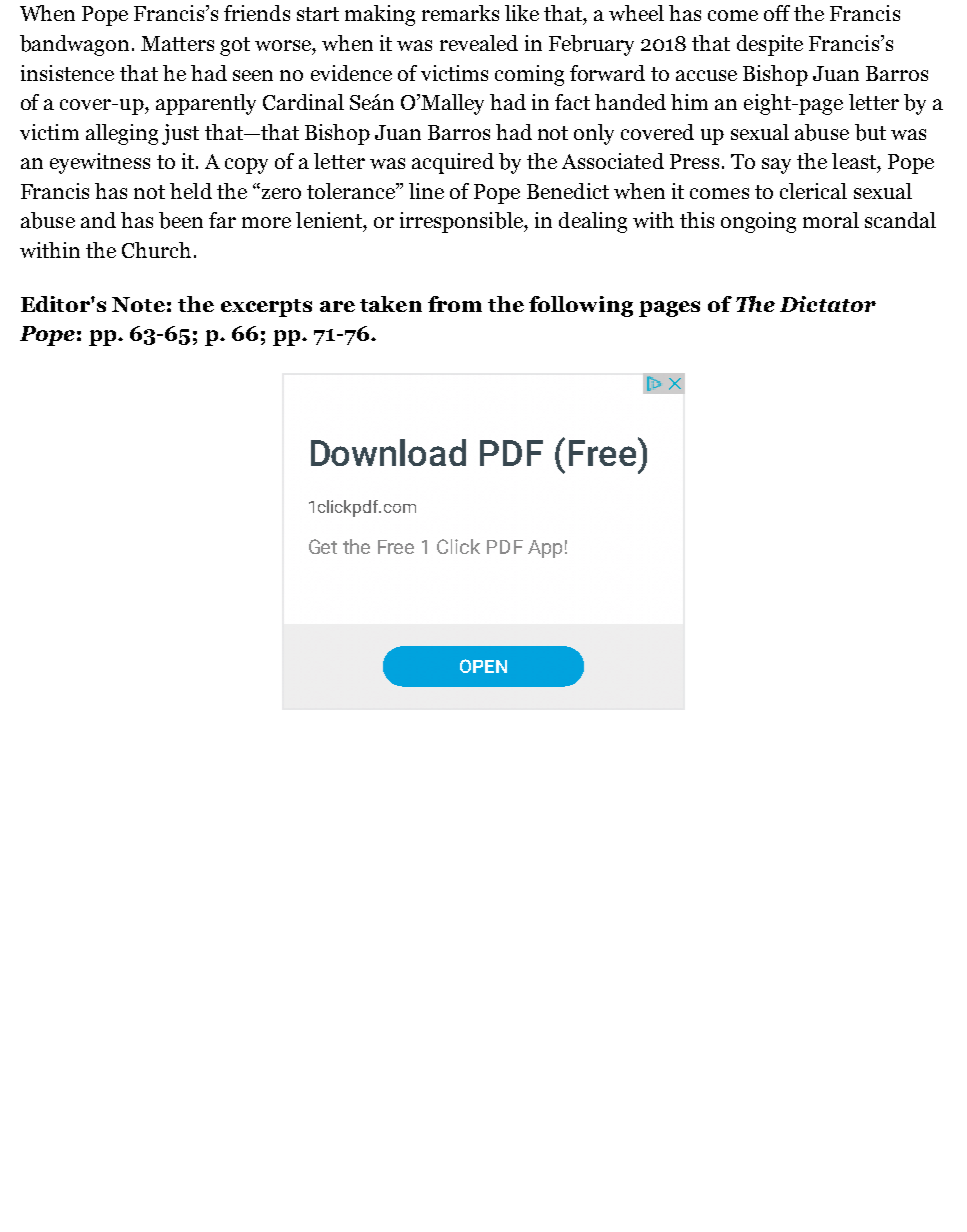 The height and width of the document is (1232, 967). I want to click on irresponsible, so click(462, 222).
